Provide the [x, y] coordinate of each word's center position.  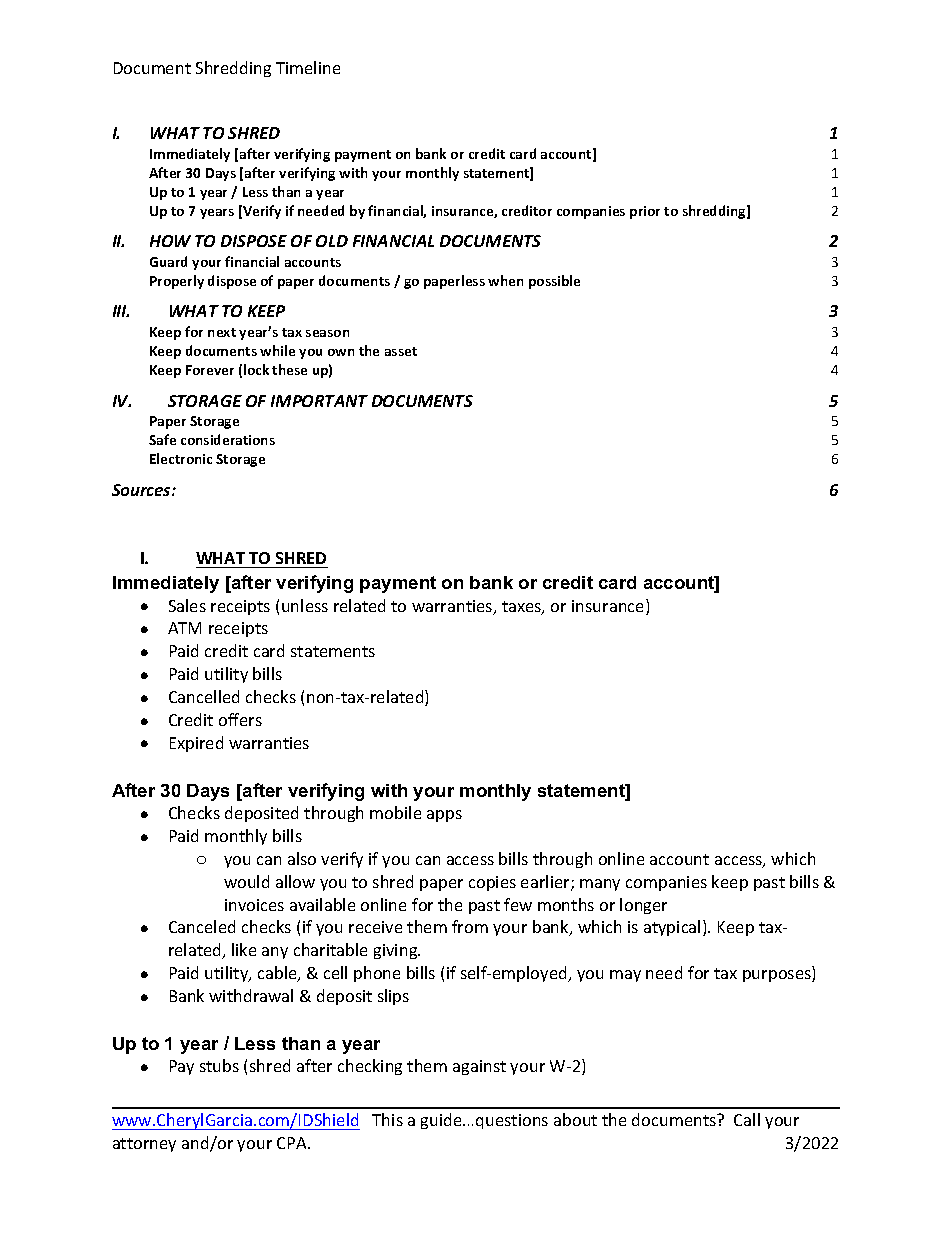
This [387, 1119]
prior [645, 212]
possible [554, 282]
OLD [332, 241]
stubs [219, 1065]
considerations [228, 439]
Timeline [308, 67]
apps [444, 816]
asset [401, 351]
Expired [196, 744]
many [600, 885]
